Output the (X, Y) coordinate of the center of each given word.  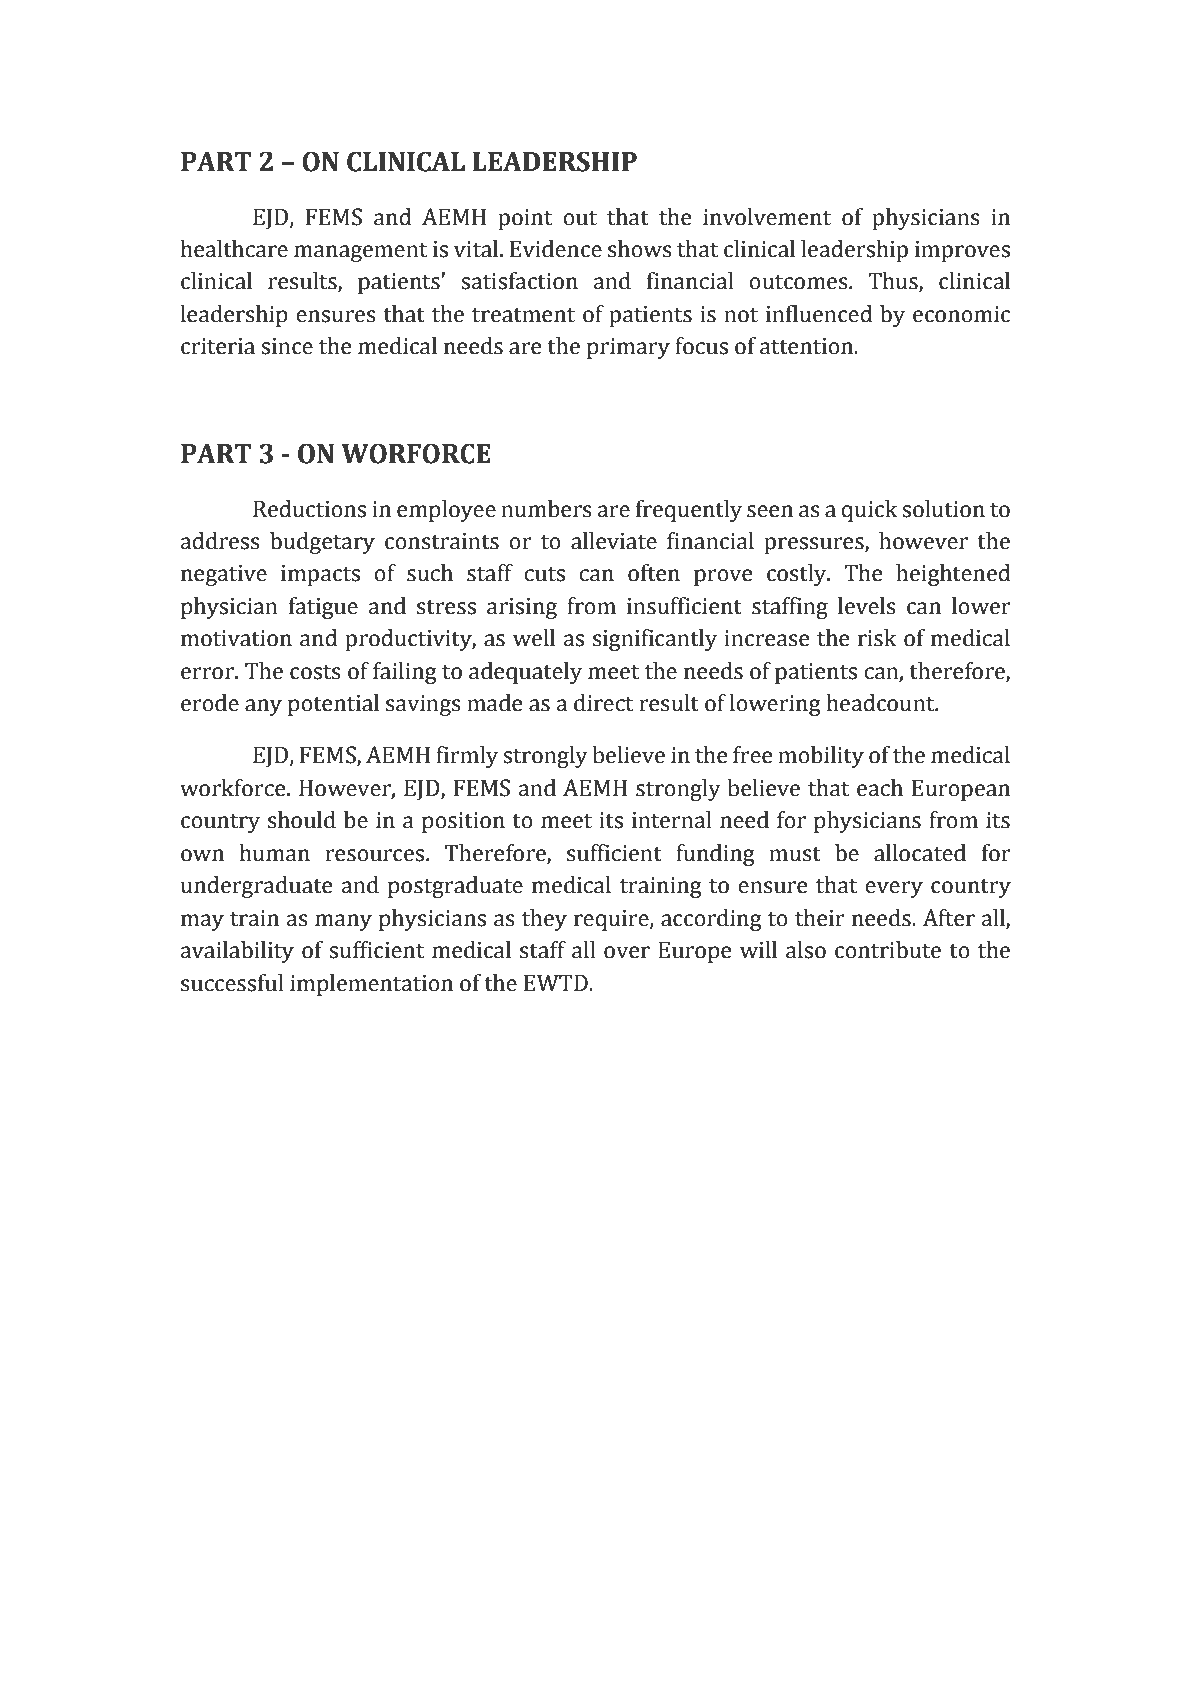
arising (522, 608)
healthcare (234, 249)
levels (867, 606)
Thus (894, 282)
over (627, 952)
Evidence (556, 249)
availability (237, 952)
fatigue (323, 608)
